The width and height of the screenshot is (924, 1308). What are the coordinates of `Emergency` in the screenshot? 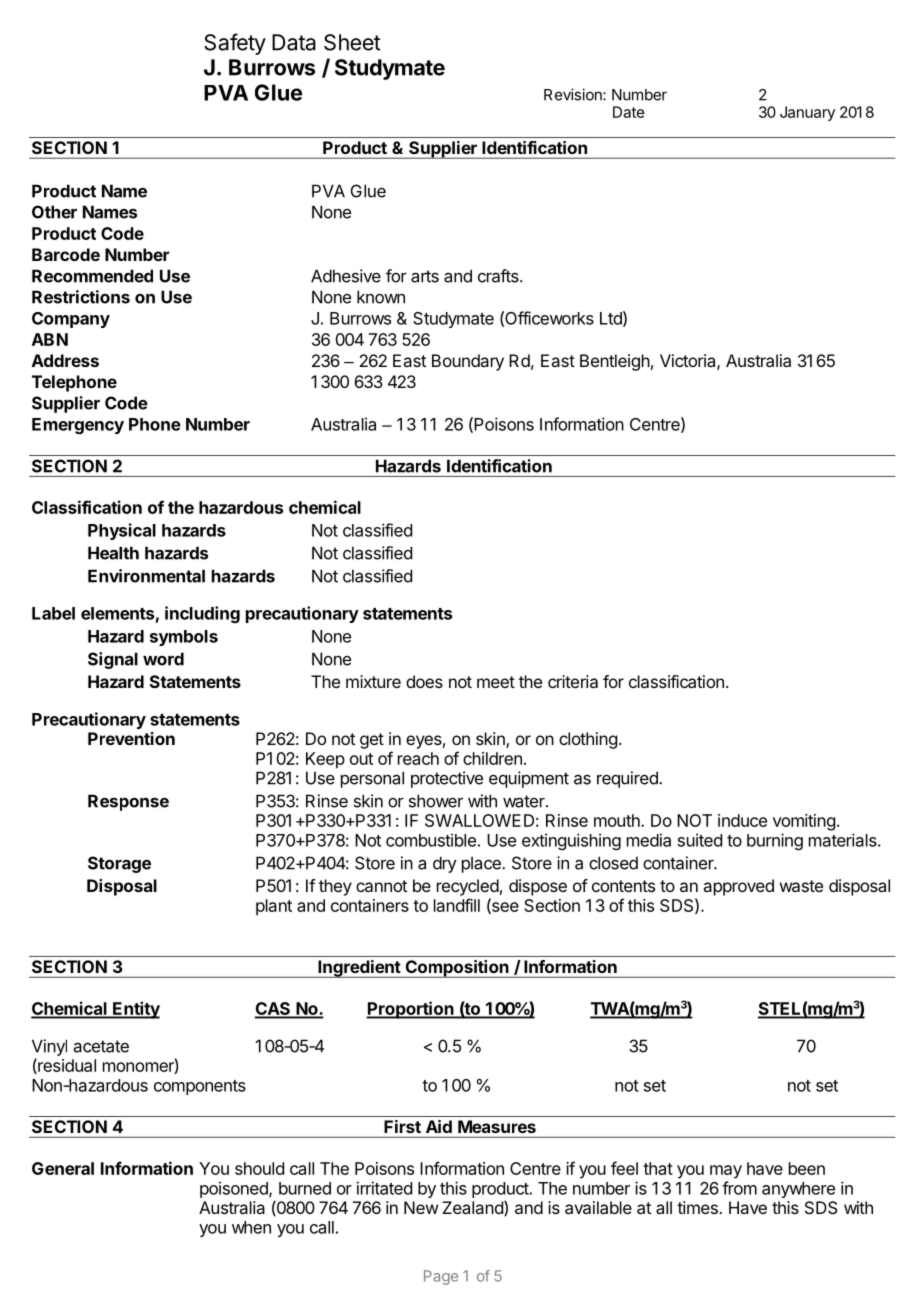 It's located at (78, 426).
